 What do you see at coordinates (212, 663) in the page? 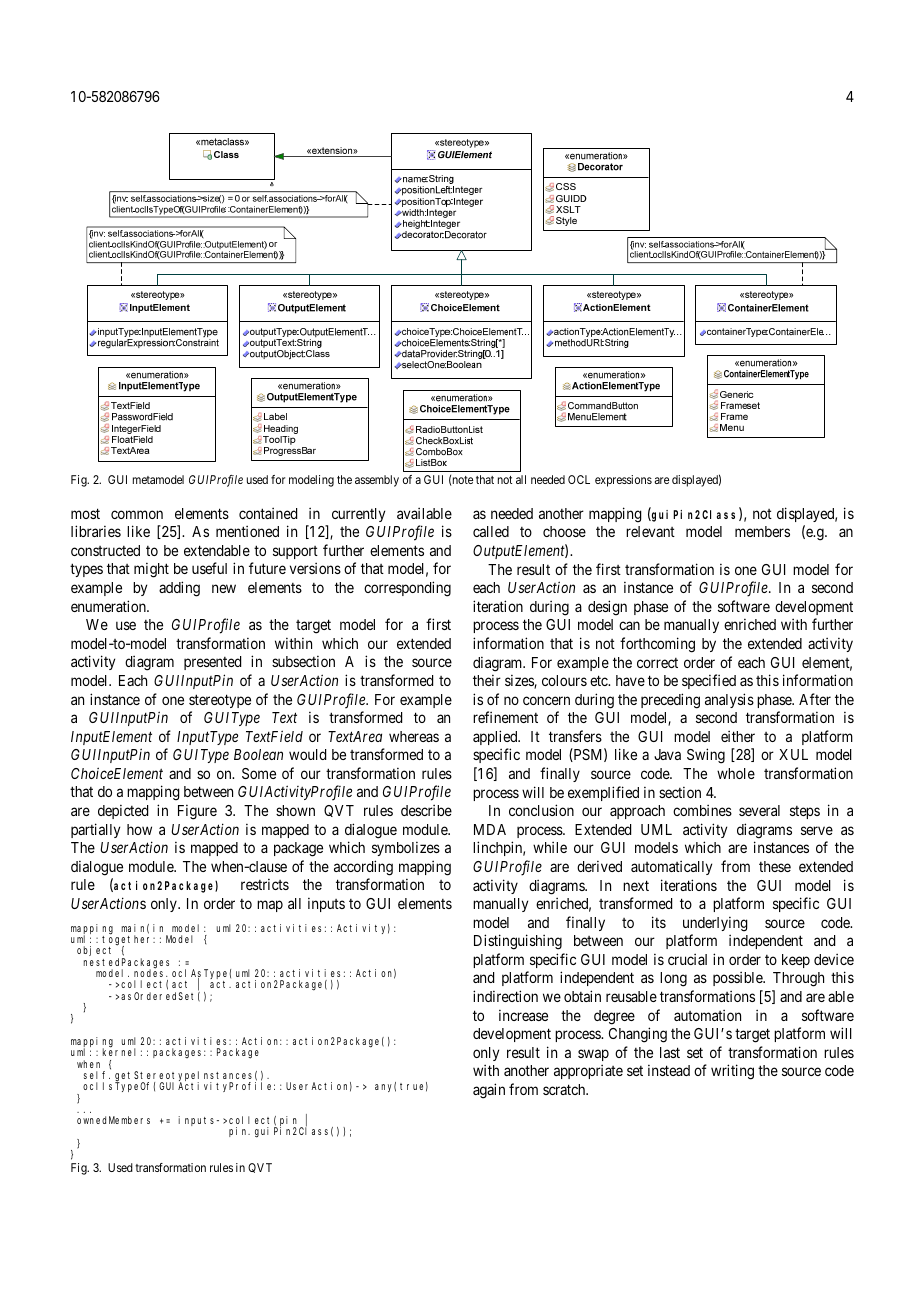
I see `presented` at bounding box center [212, 663].
